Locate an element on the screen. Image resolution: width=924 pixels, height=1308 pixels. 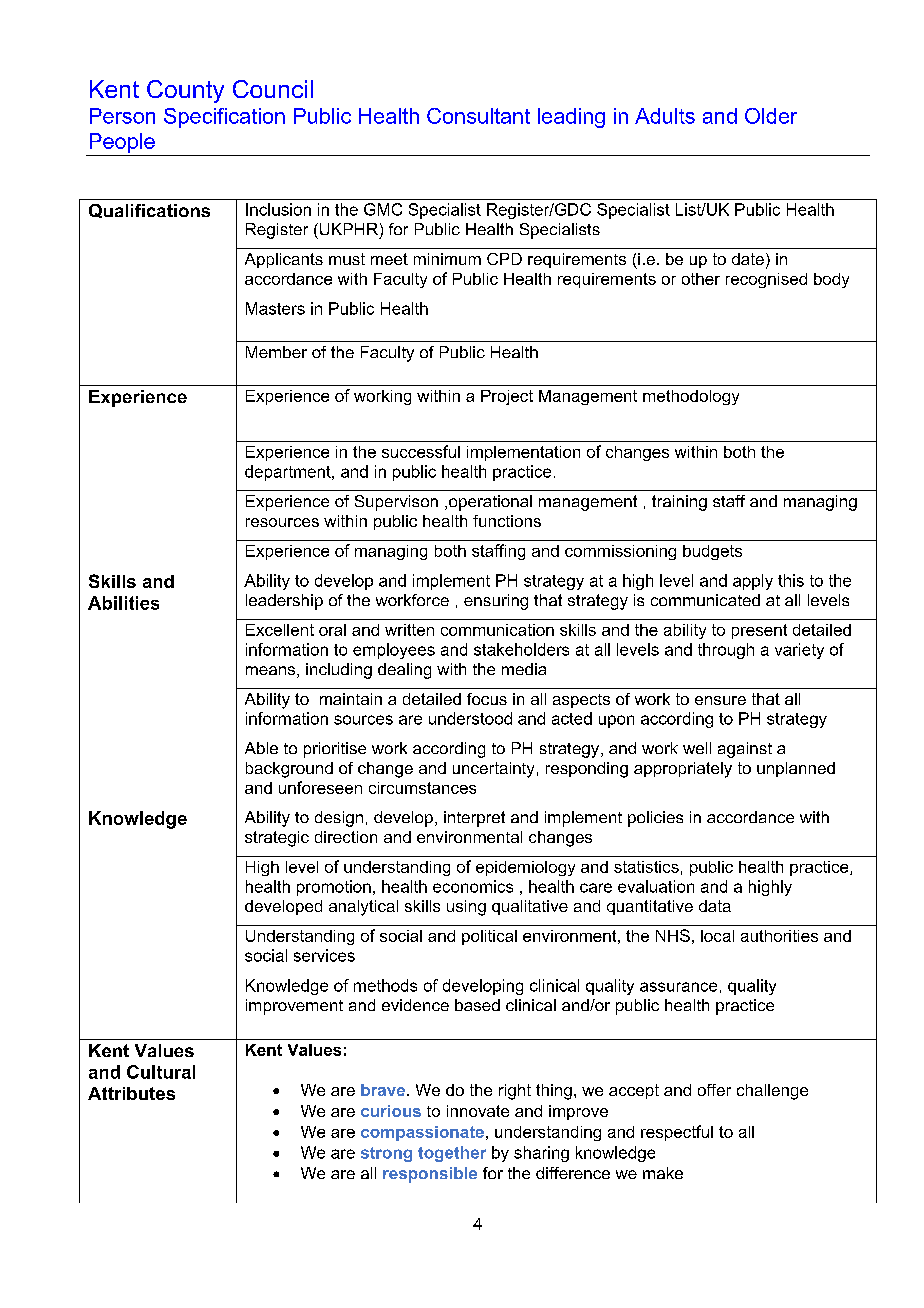
interpret is located at coordinates (474, 819).
